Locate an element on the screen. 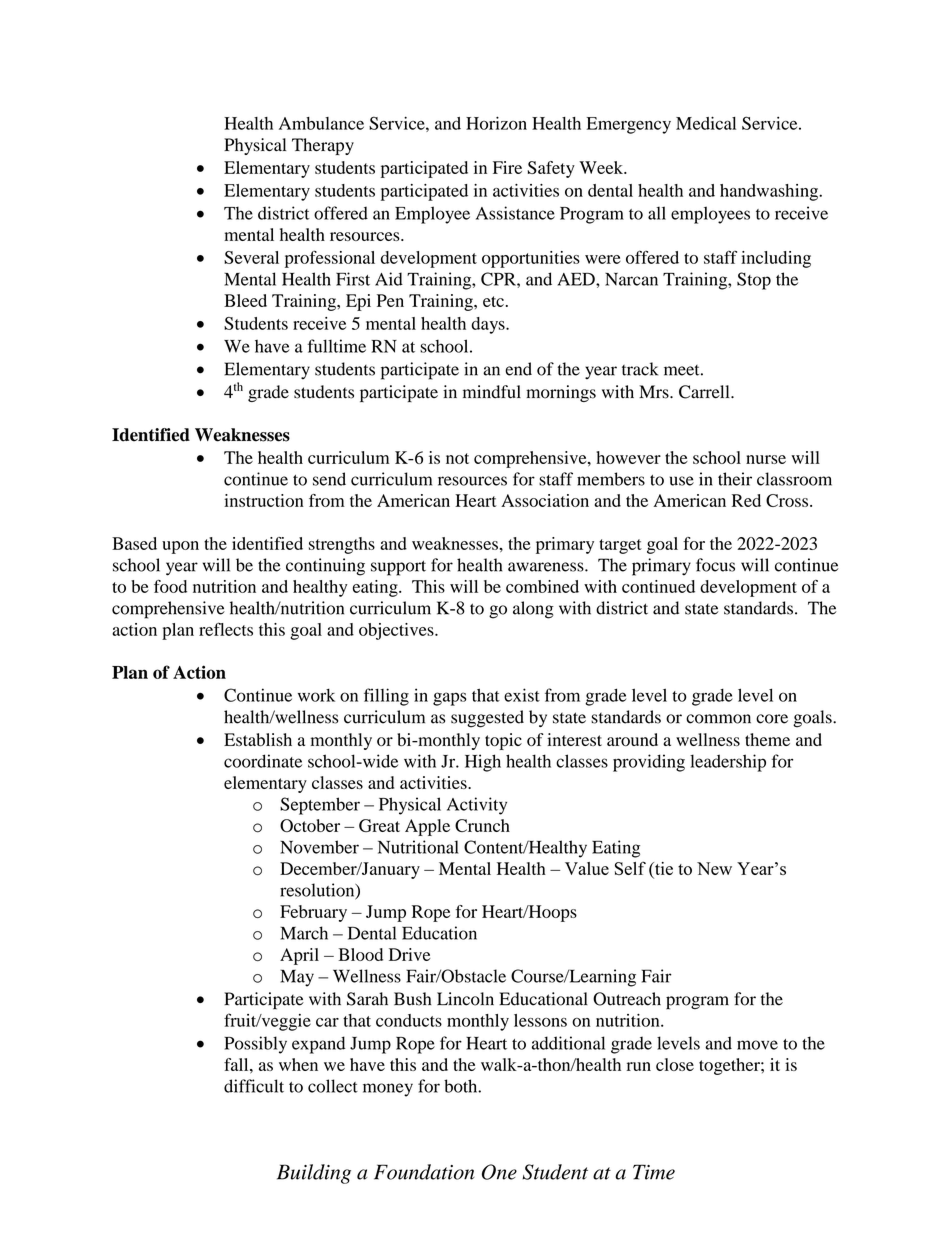 This screenshot has width=952, height=1233. March is located at coordinates (304, 933).
